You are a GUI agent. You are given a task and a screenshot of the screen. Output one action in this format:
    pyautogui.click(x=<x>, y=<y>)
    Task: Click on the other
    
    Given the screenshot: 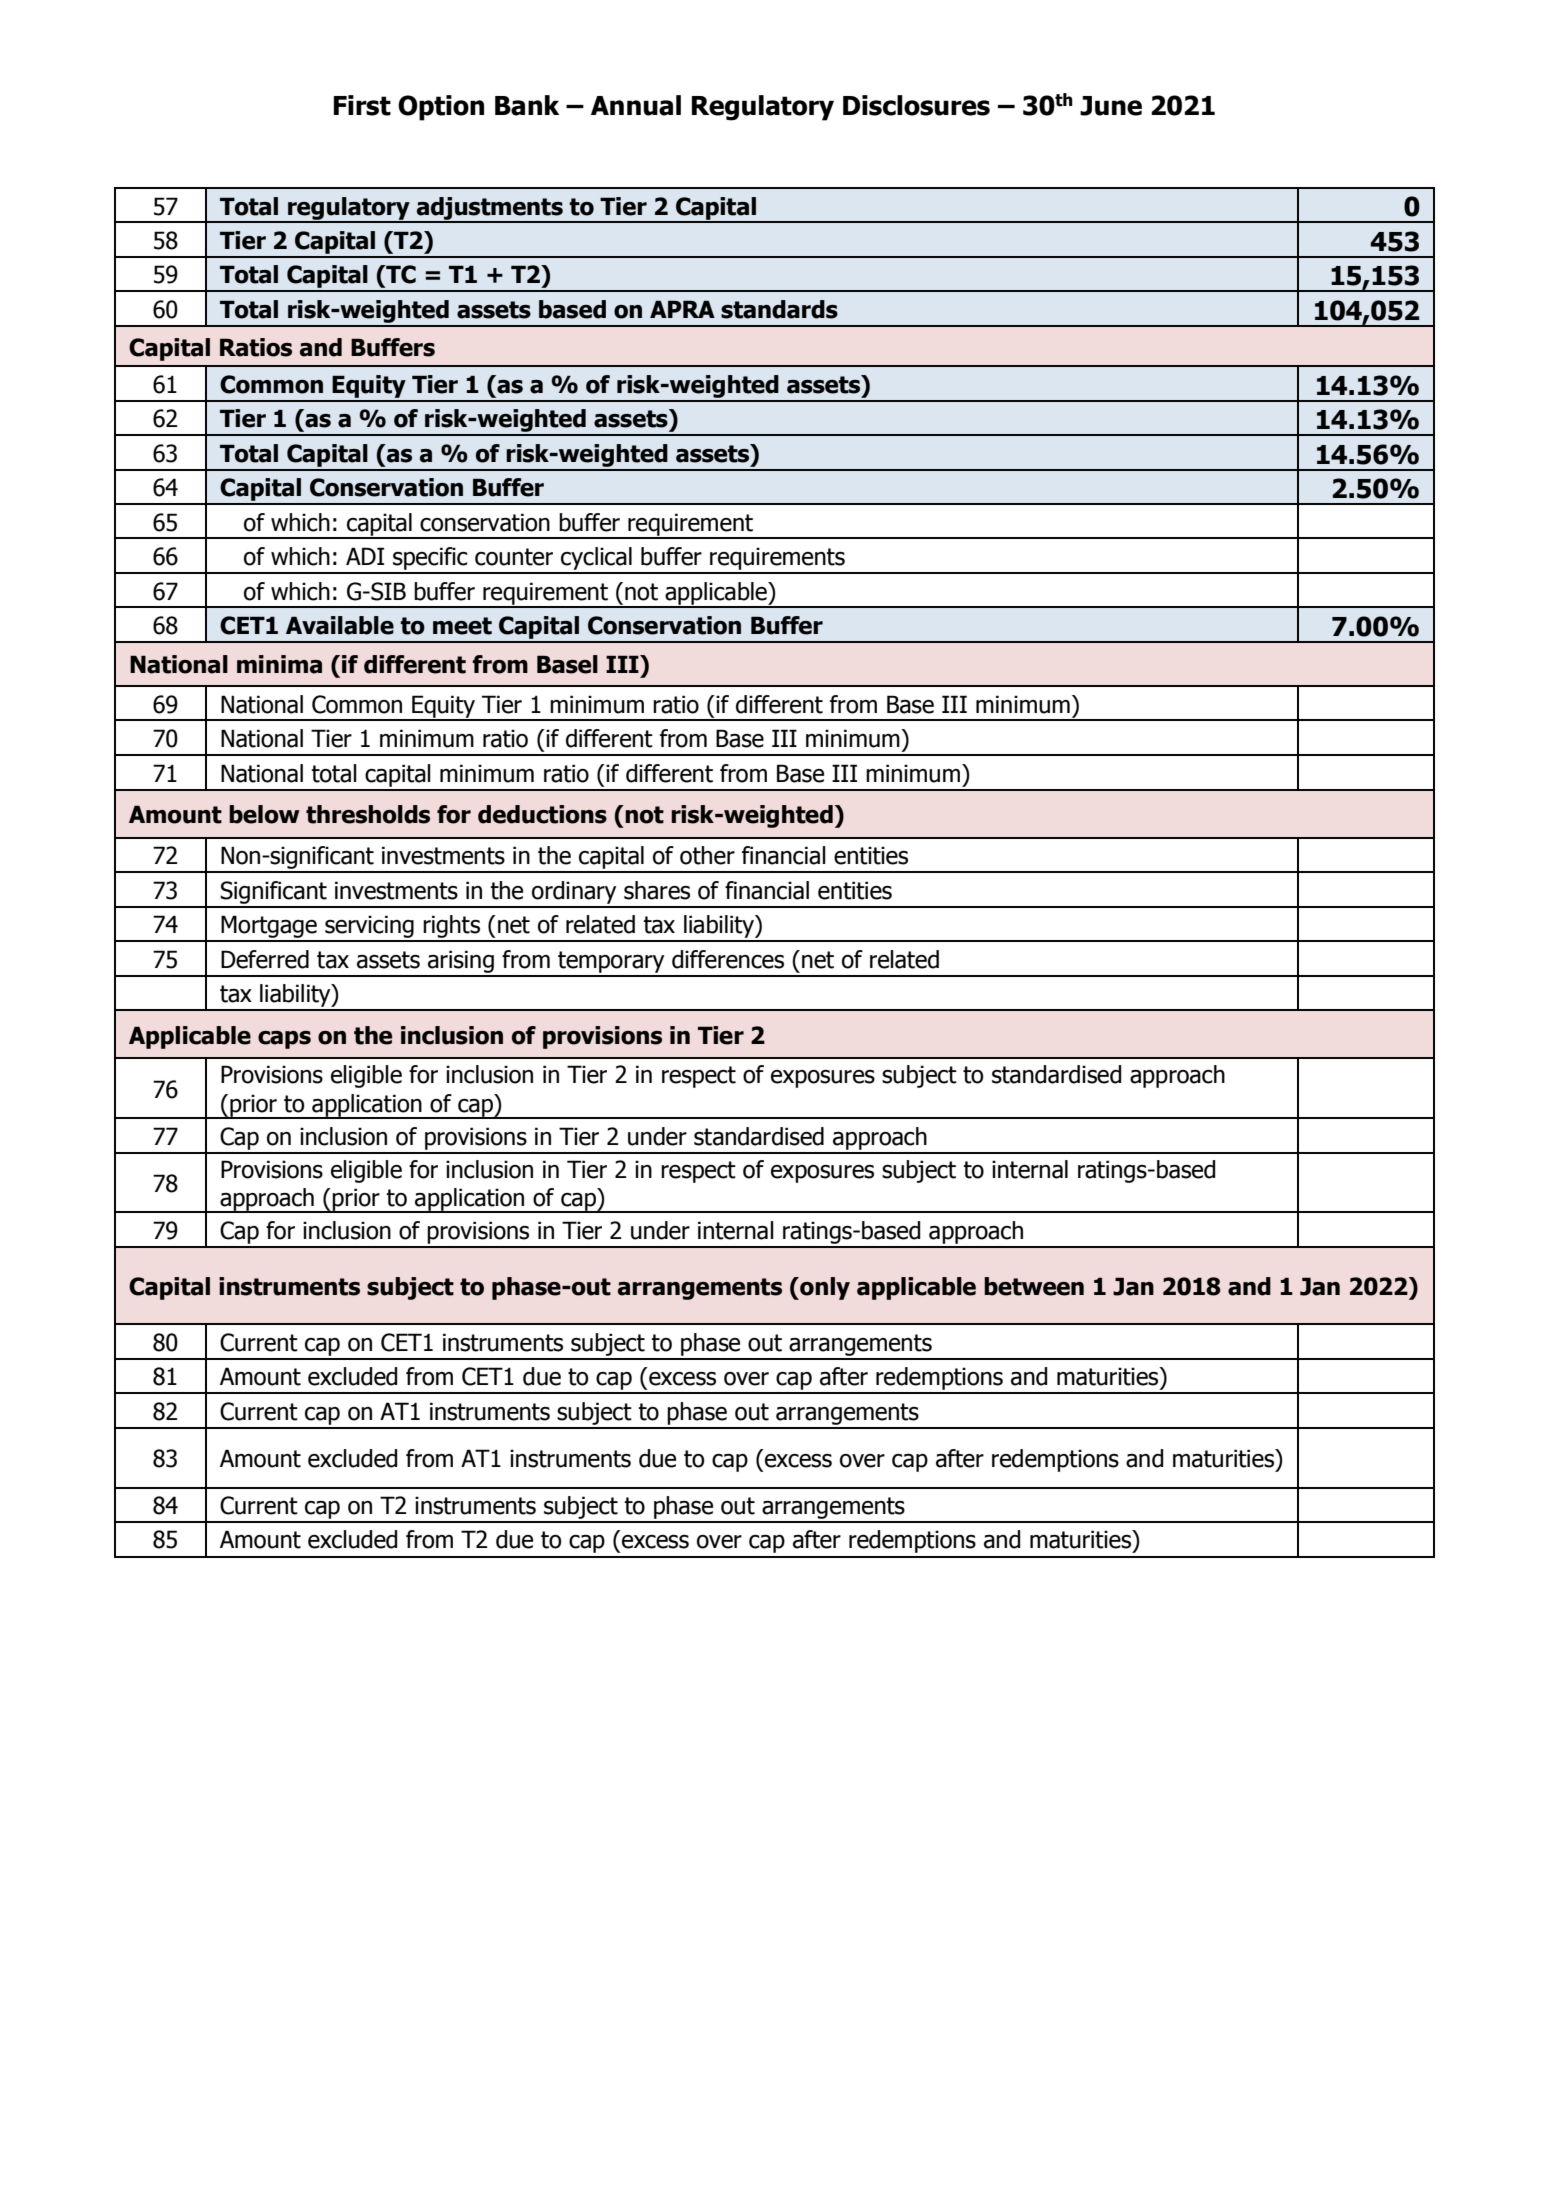 What is the action you would take?
    pyautogui.click(x=707, y=855)
